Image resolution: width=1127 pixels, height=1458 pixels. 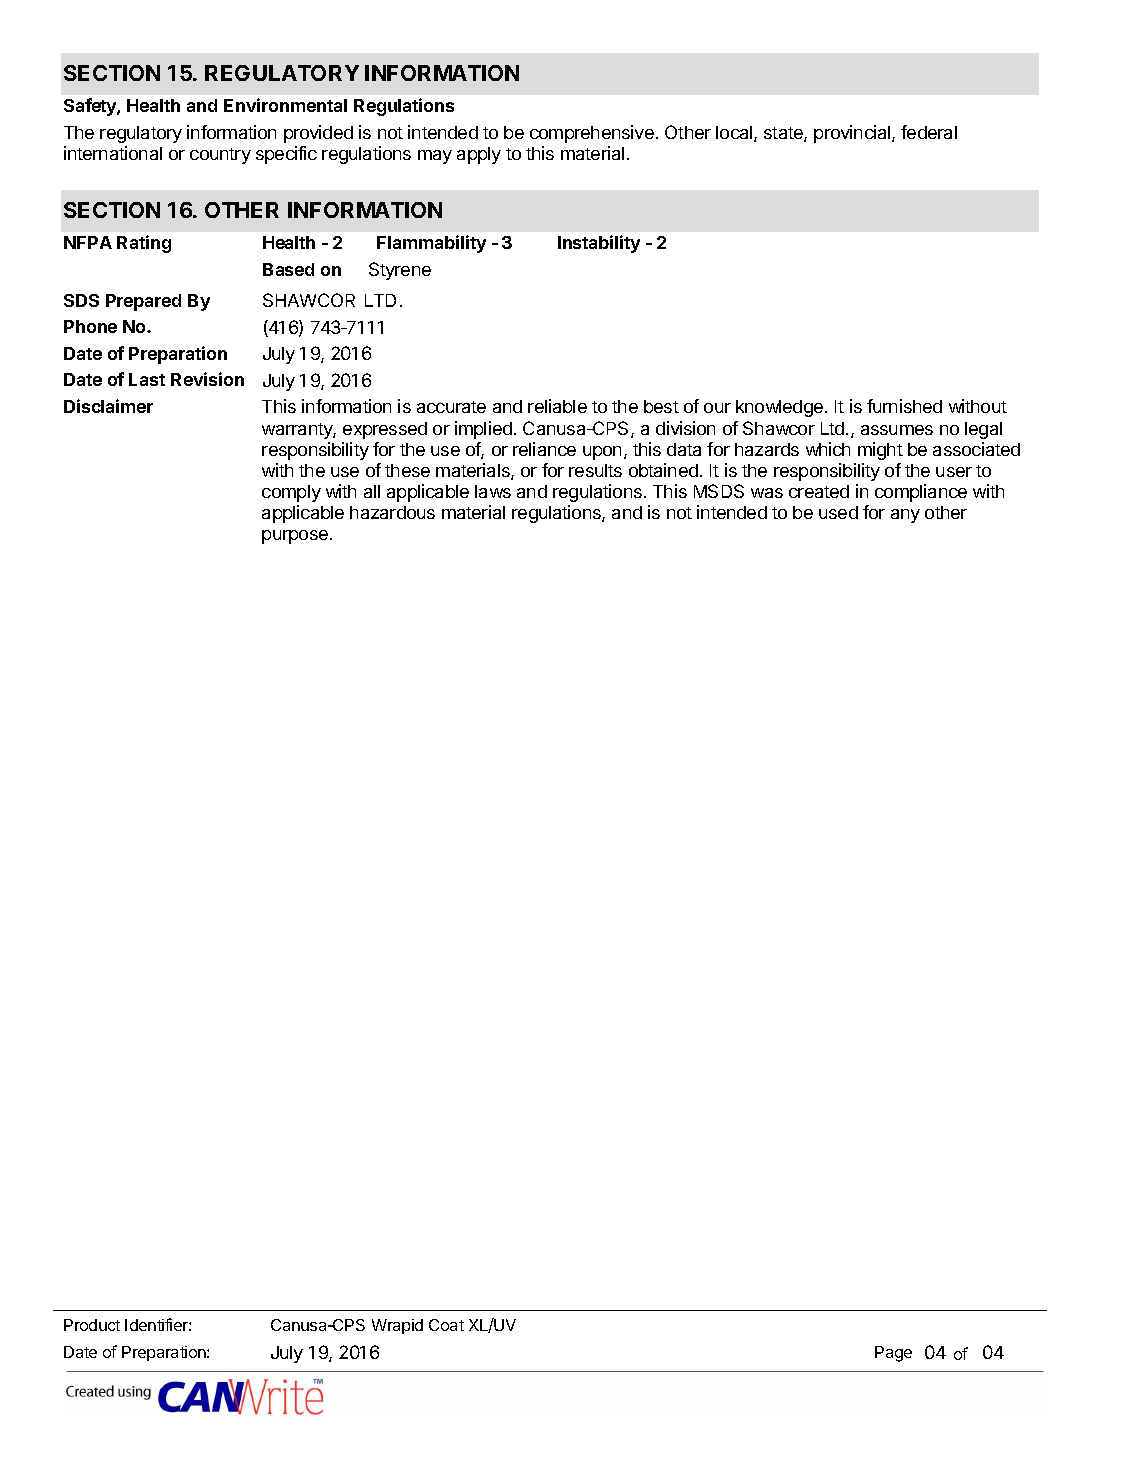 What do you see at coordinates (592, 134) in the document?
I see `comprehensive` at bounding box center [592, 134].
